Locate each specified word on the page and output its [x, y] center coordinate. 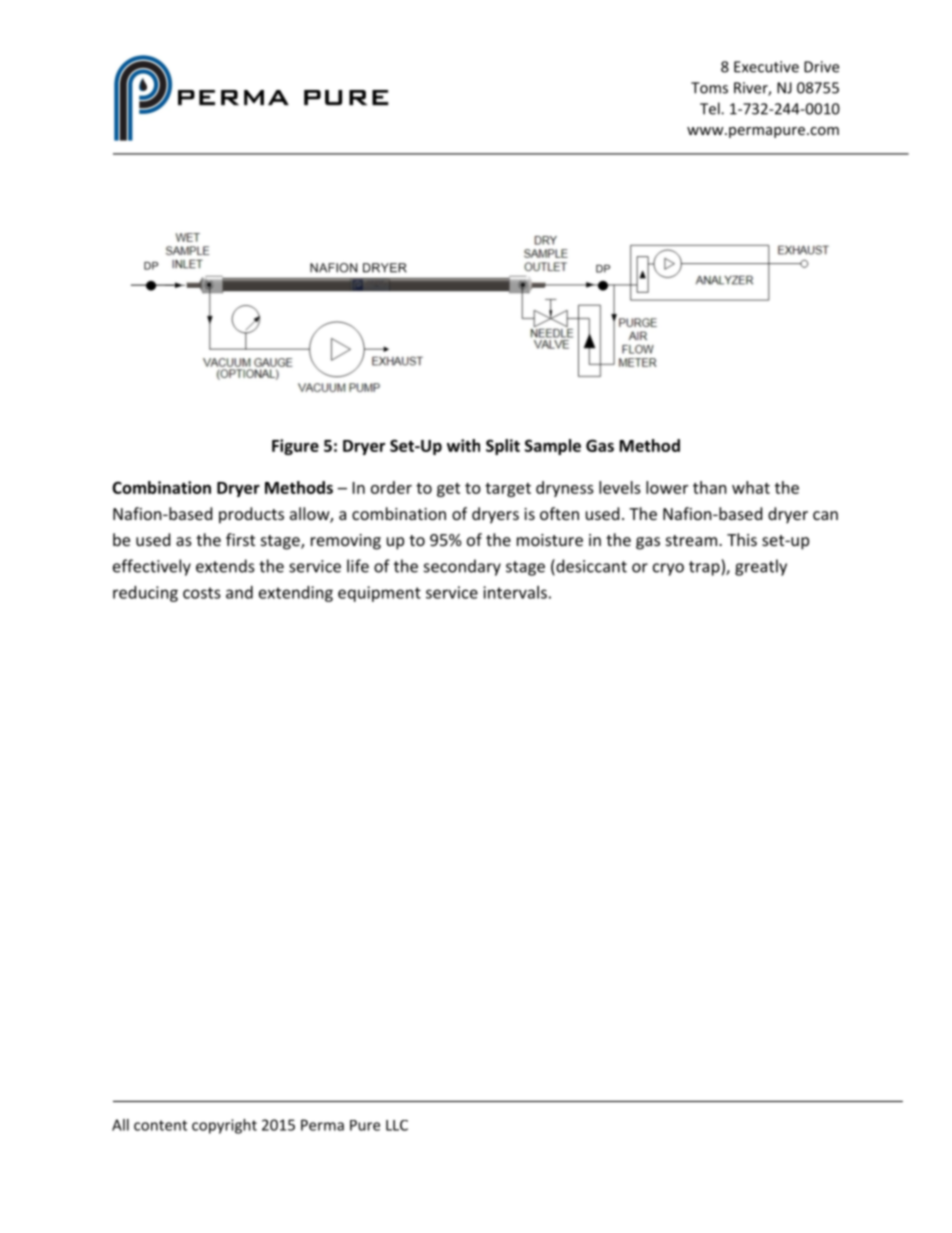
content [160, 1125]
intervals [515, 592]
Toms [709, 88]
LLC [397, 1125]
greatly [761, 567]
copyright [224, 1126]
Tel [711, 108]
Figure [295, 447]
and [239, 592]
